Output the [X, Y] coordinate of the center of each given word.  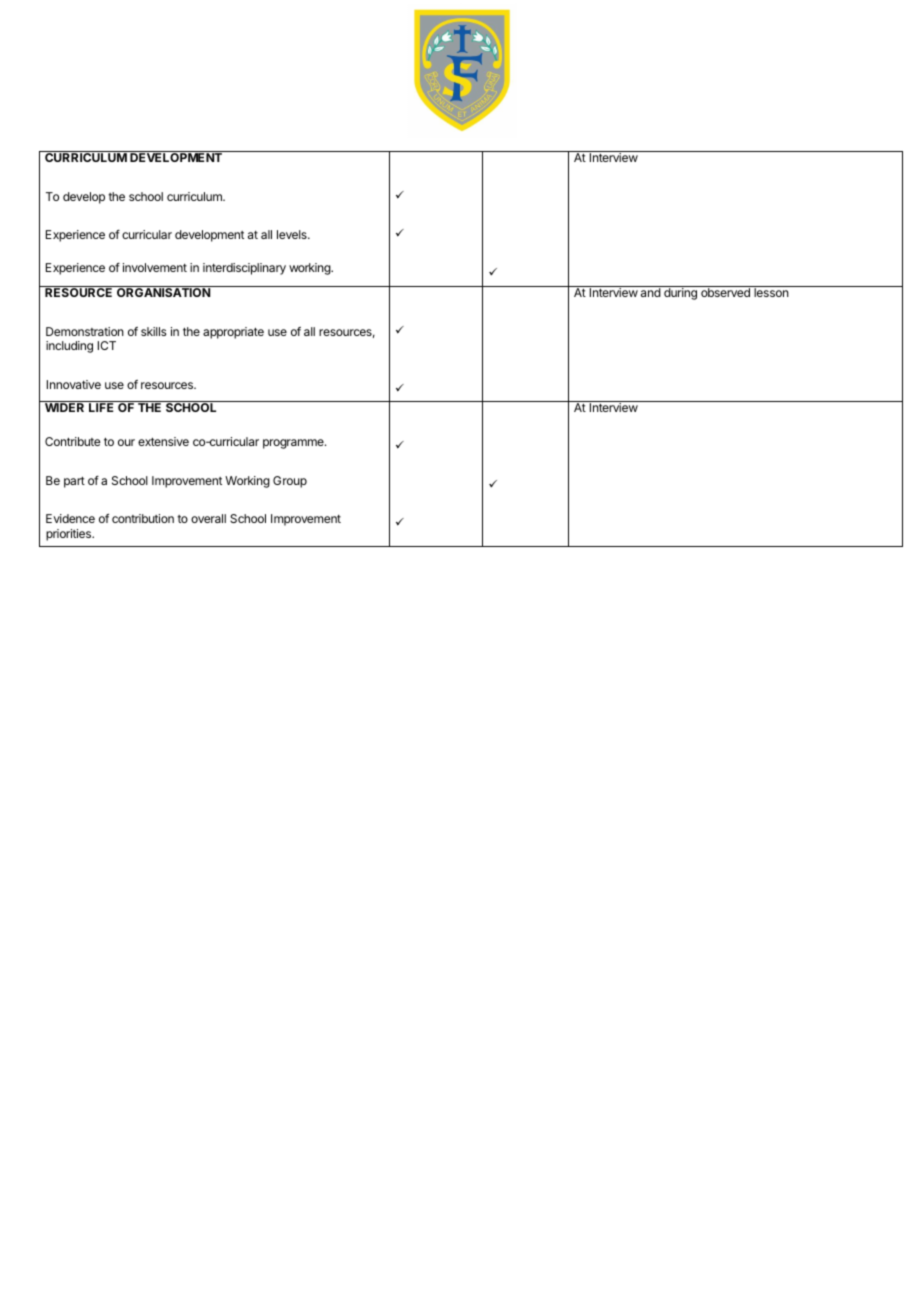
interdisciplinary [244, 269]
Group [290, 482]
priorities [70, 535]
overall [208, 518]
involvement [155, 267]
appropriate [233, 333]
